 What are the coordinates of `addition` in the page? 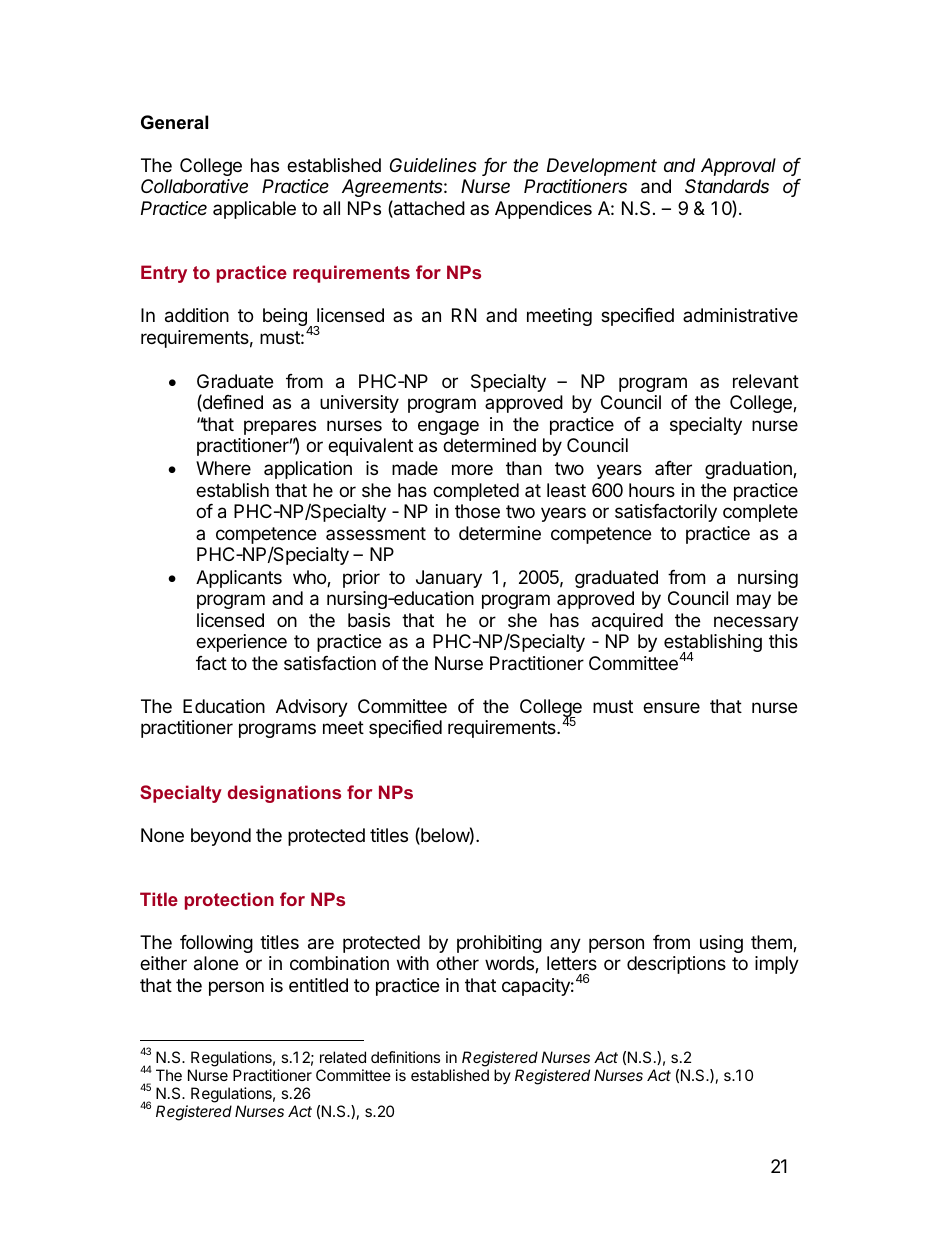 It's located at (197, 315).
